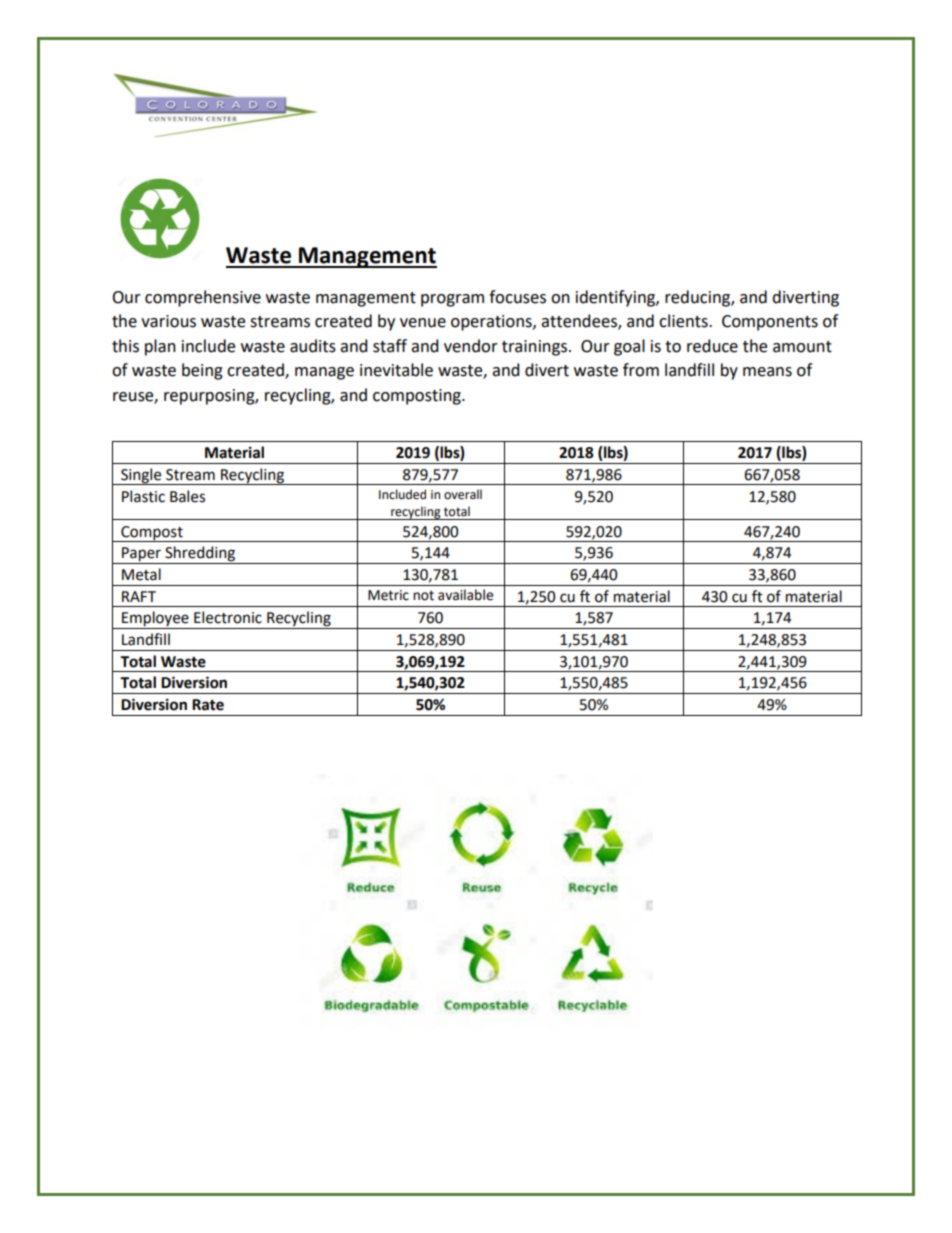 This document has height=1233, width=952. What do you see at coordinates (388, 595) in the document?
I see `Metric` at bounding box center [388, 595].
